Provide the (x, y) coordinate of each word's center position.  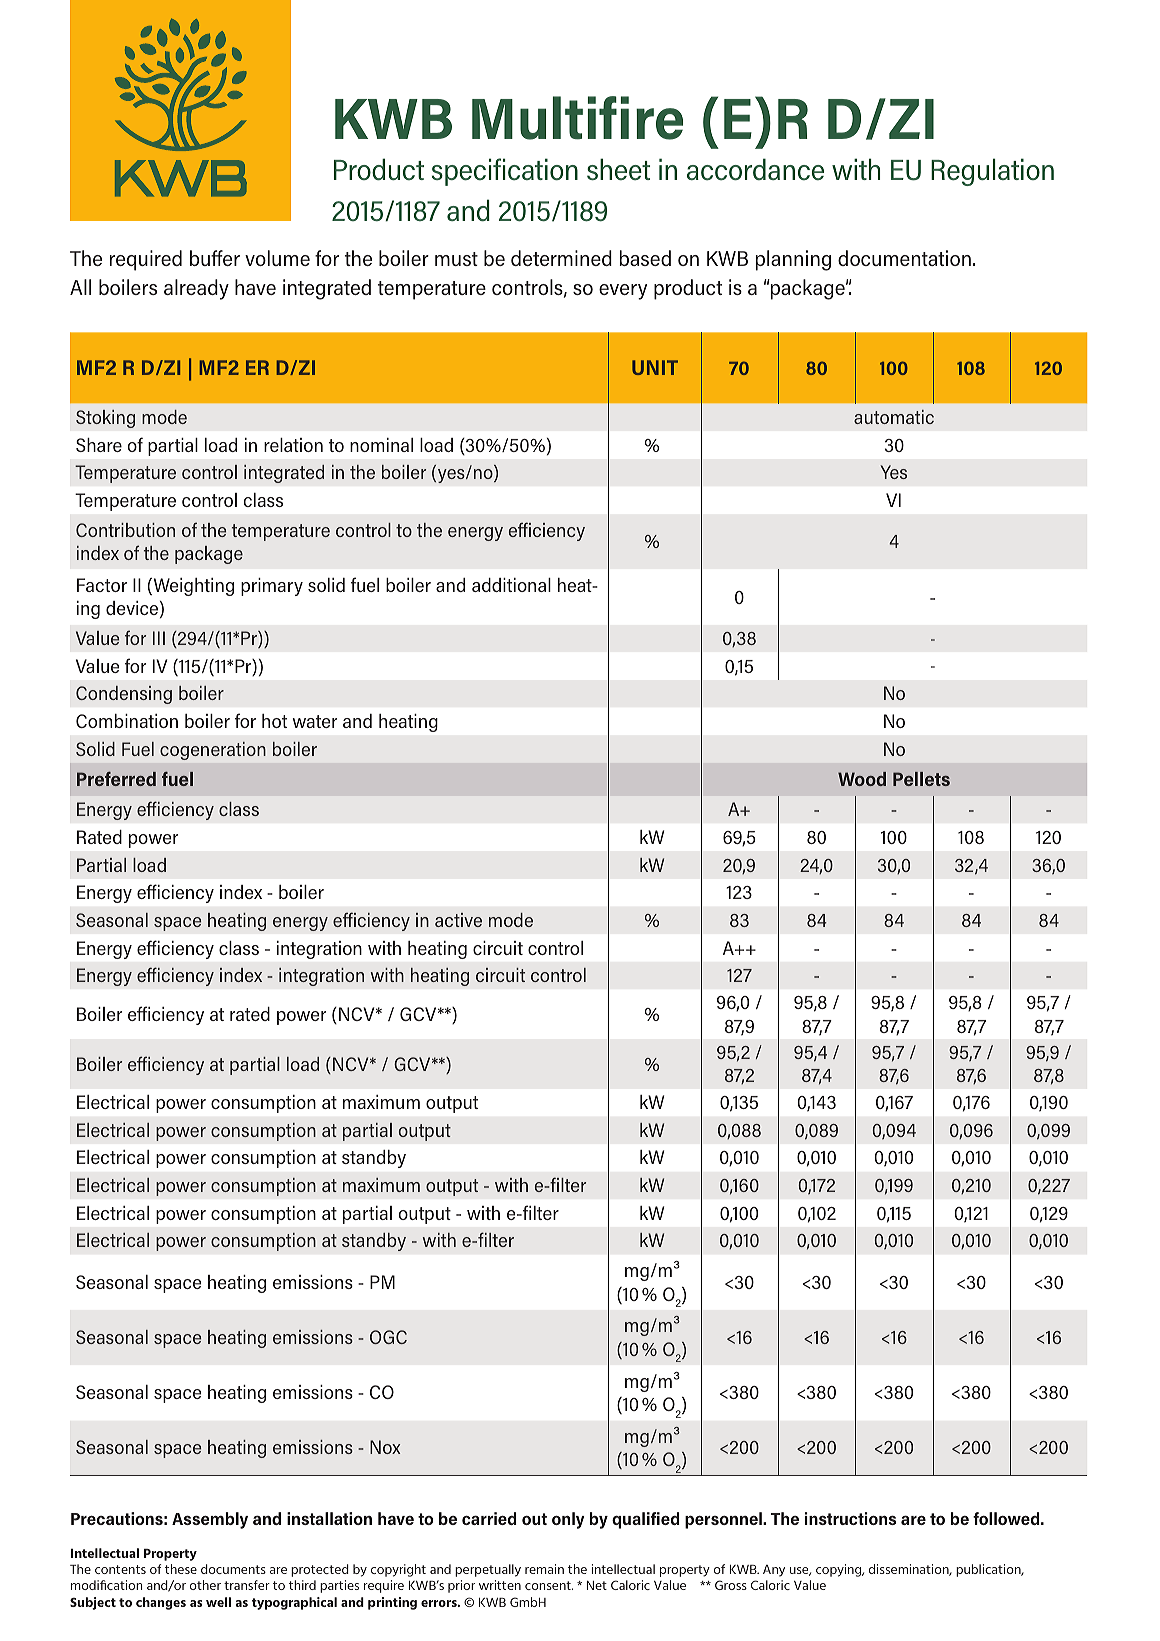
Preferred (116, 779)
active (458, 920)
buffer (215, 258)
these (181, 1569)
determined (561, 258)
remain (544, 1569)
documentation (904, 258)
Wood (862, 779)
